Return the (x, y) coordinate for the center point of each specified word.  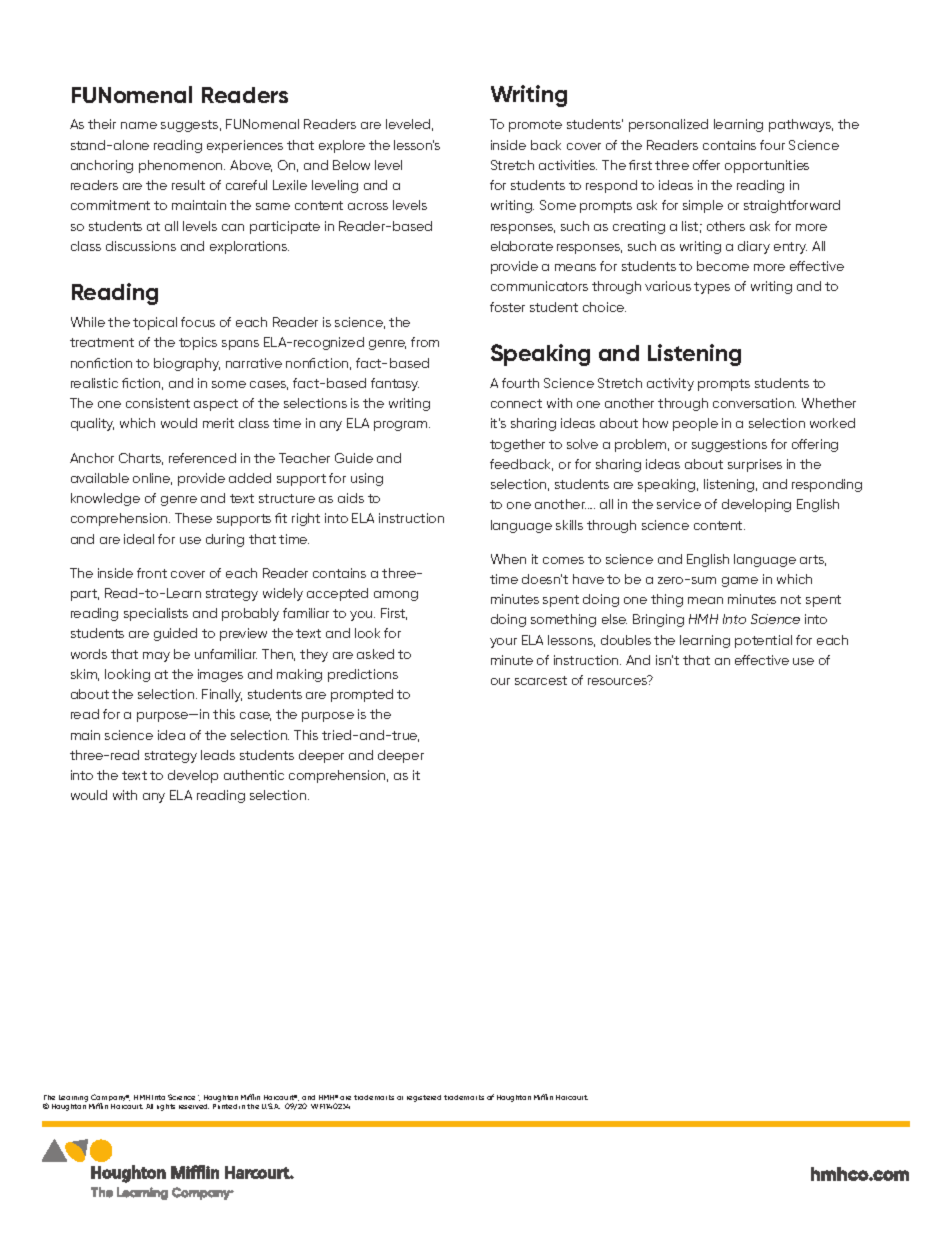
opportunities (767, 166)
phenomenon (182, 166)
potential (763, 641)
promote (535, 126)
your (503, 643)
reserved (194, 1106)
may (156, 657)
